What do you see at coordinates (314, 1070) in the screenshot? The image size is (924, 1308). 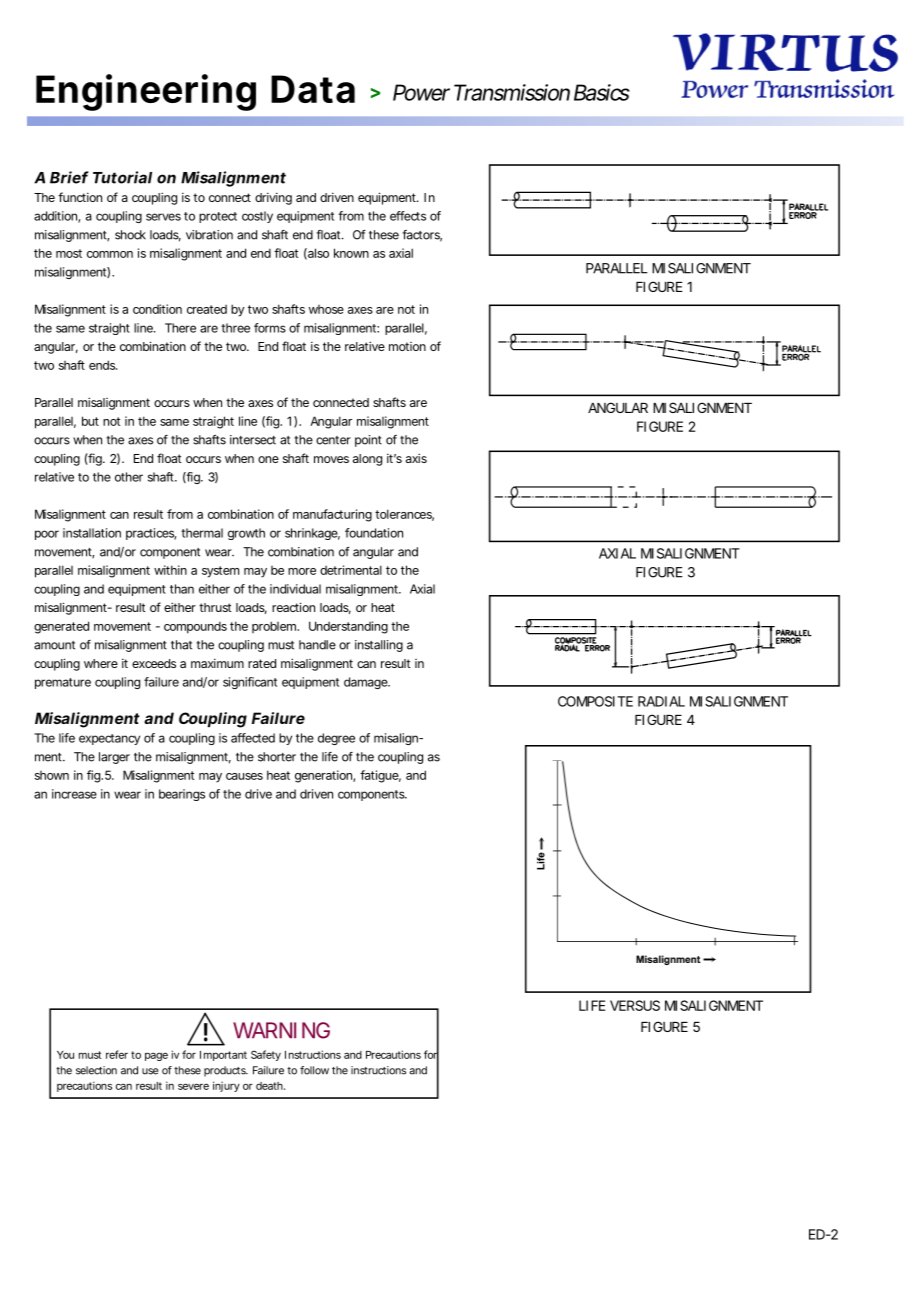 I see `follow` at bounding box center [314, 1070].
